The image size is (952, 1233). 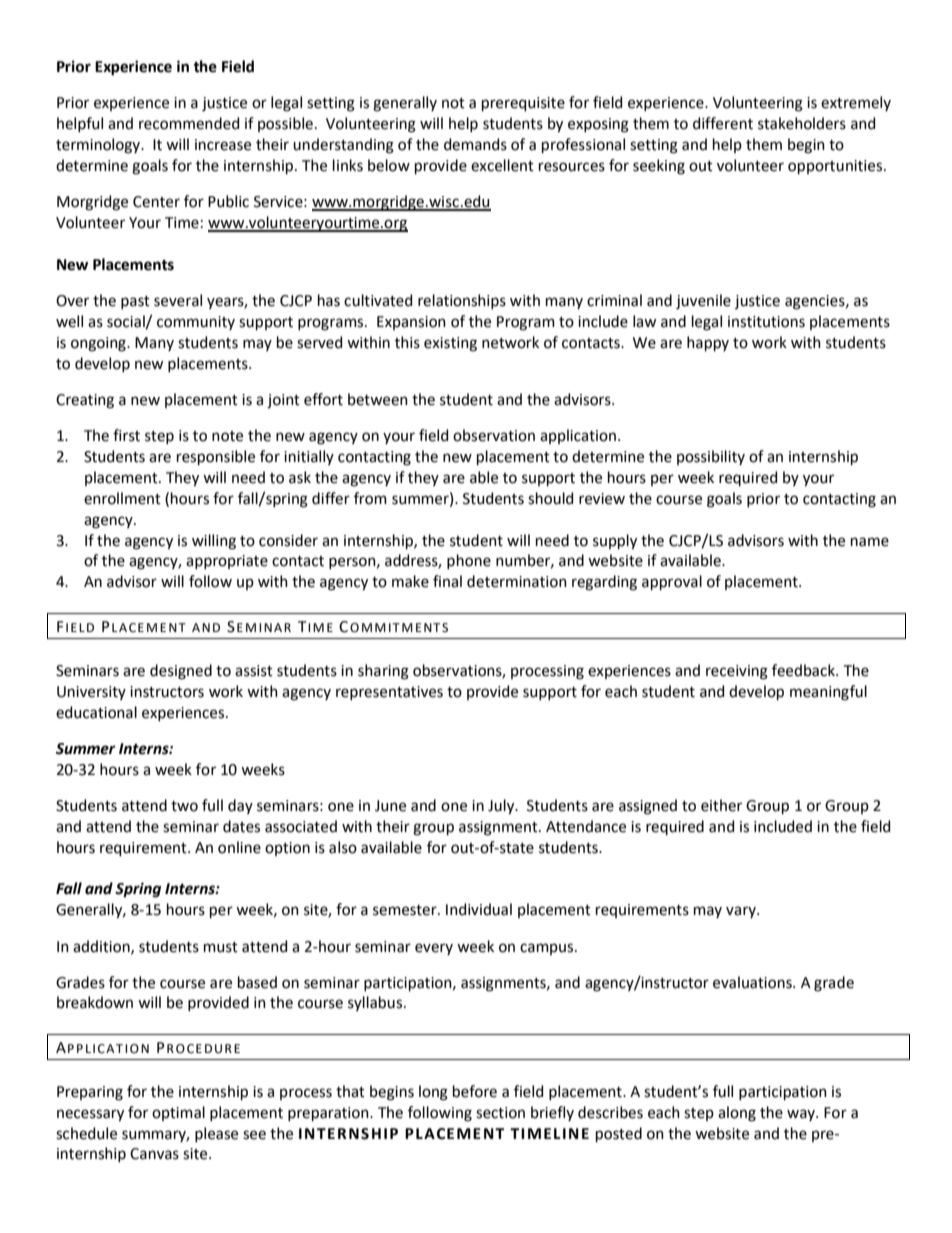 What do you see at coordinates (447, 581) in the screenshot?
I see `final` at bounding box center [447, 581].
